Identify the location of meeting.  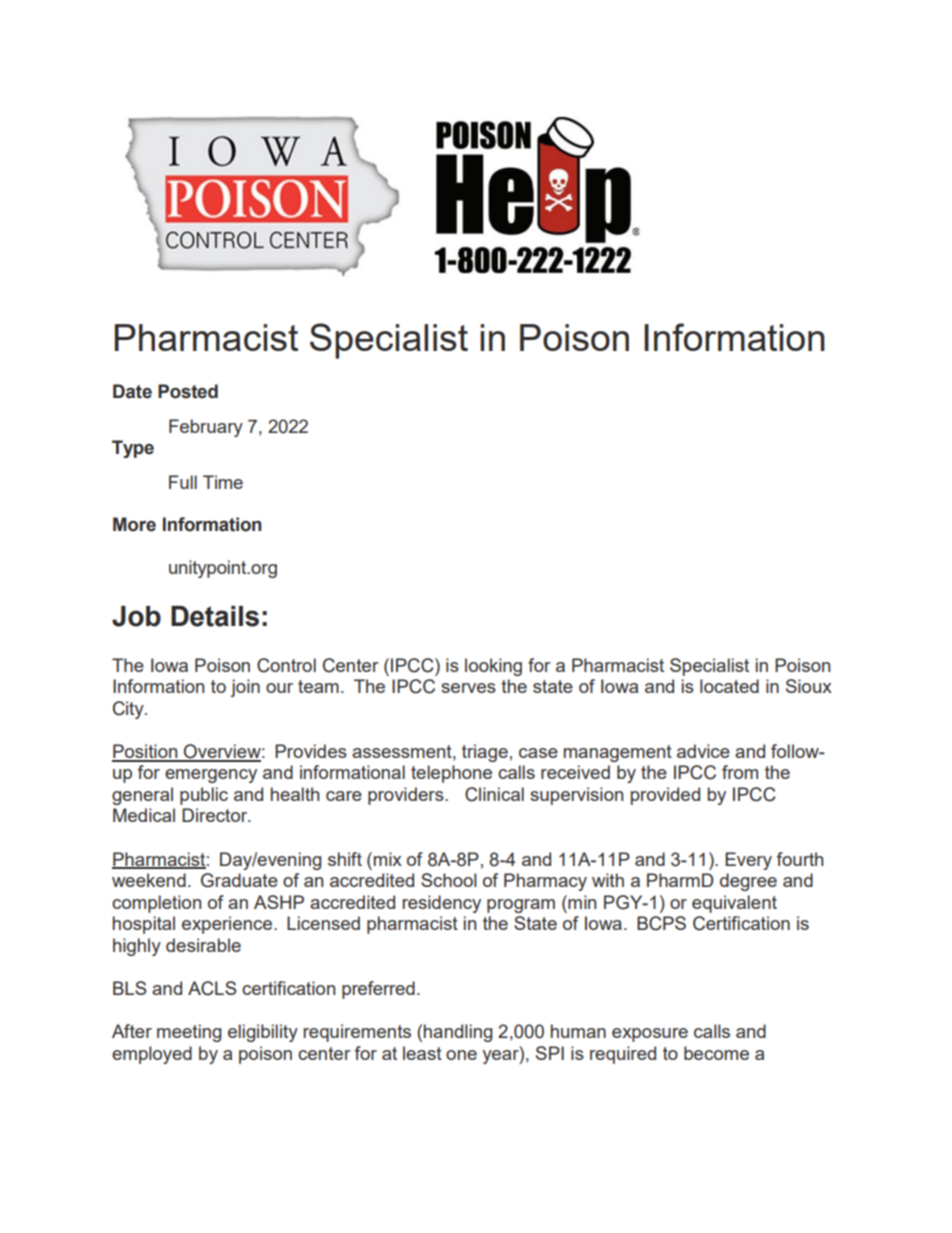
(189, 1033).
